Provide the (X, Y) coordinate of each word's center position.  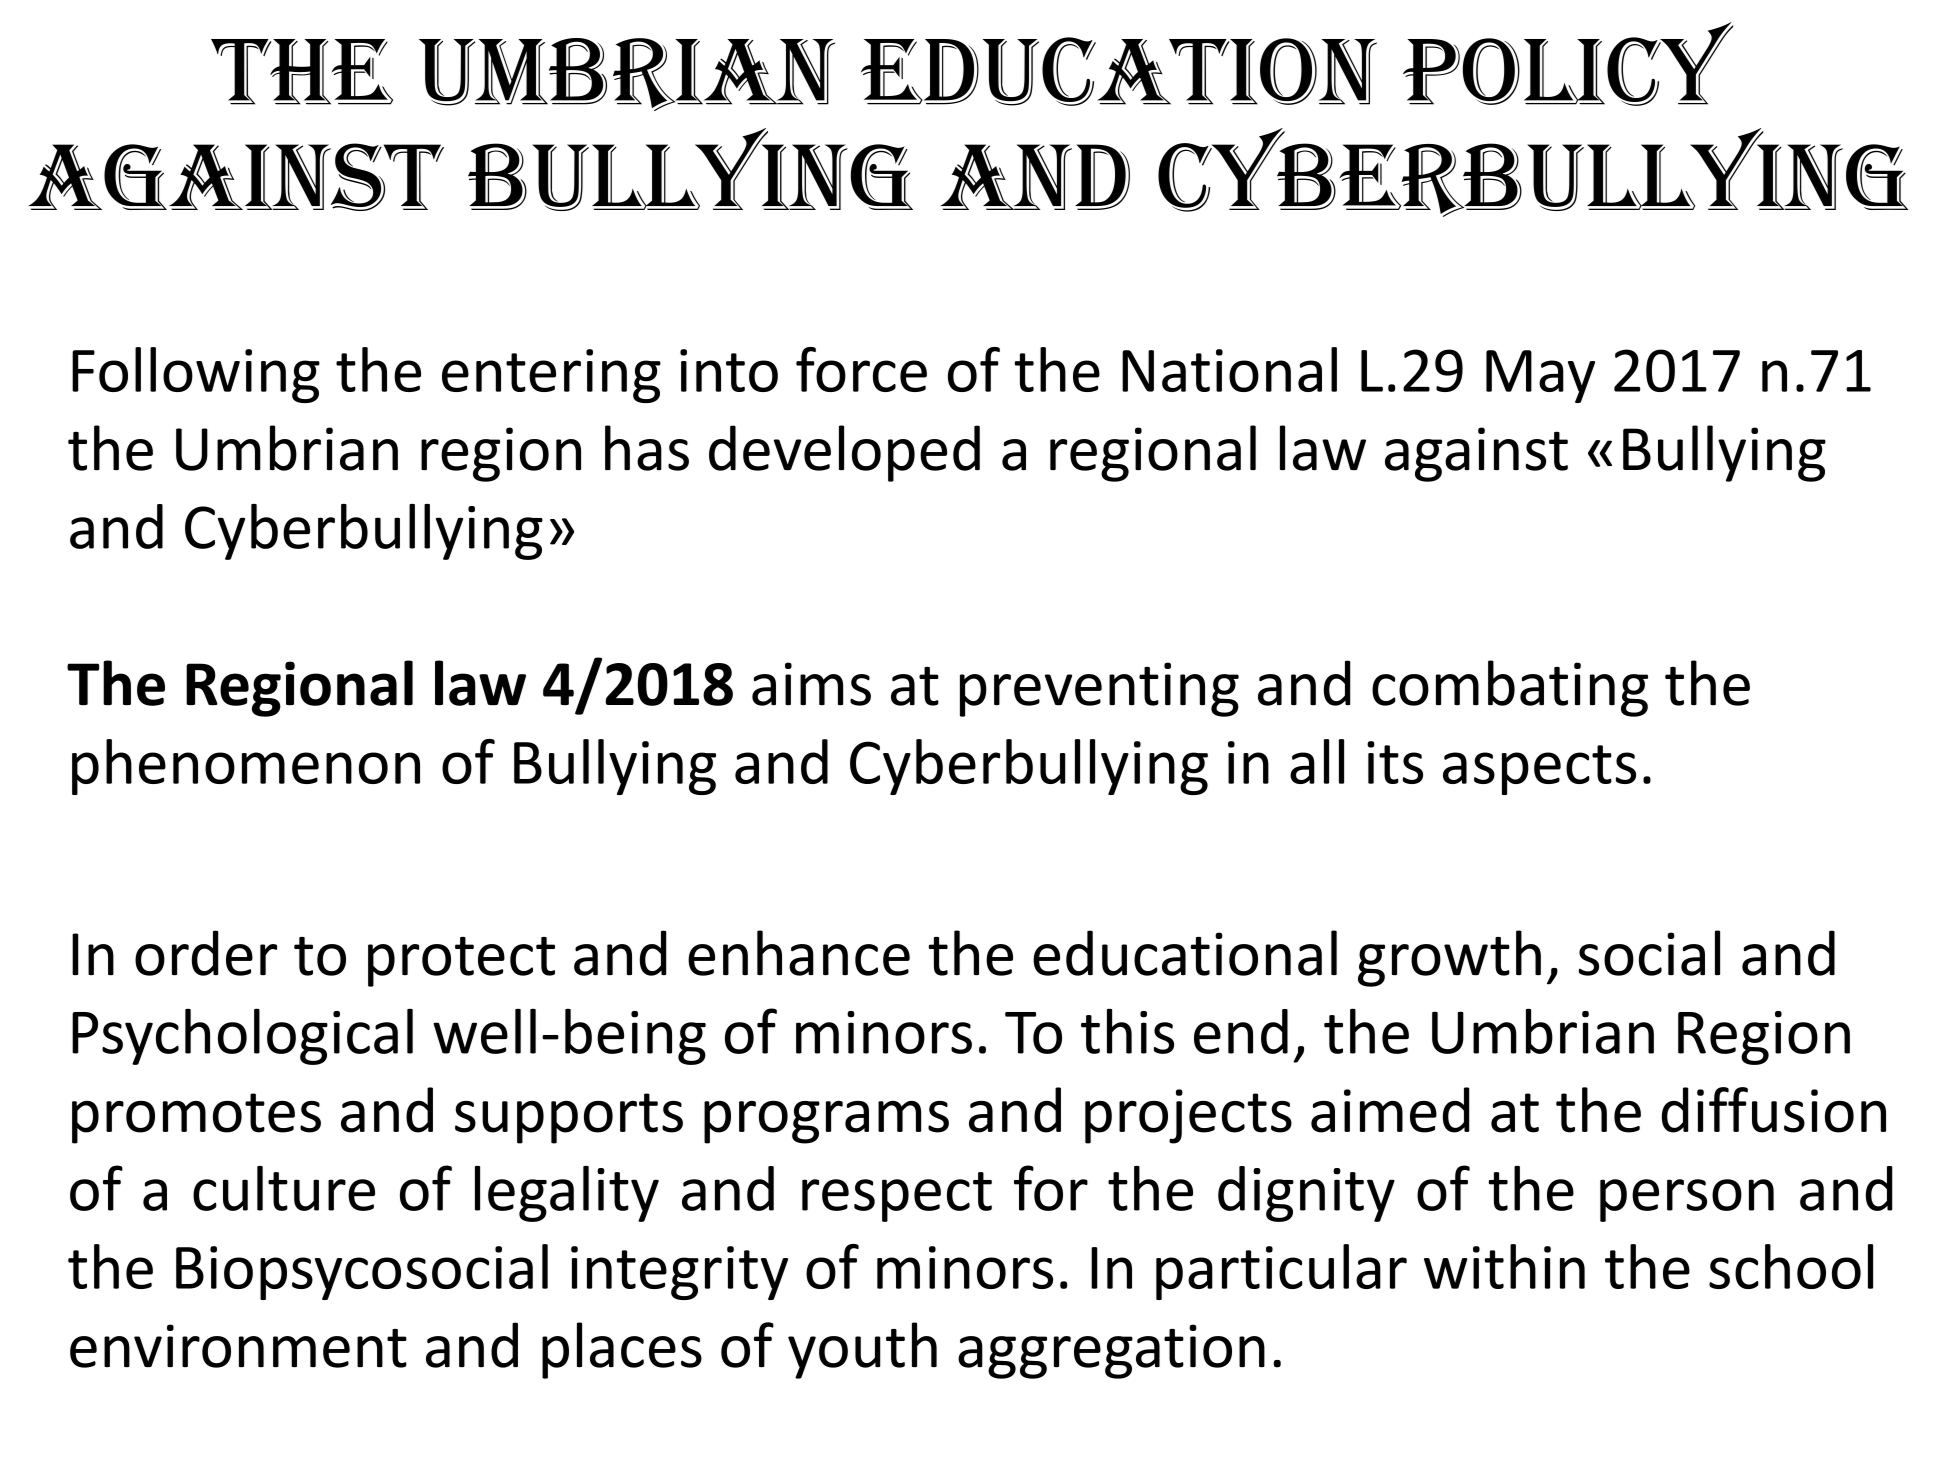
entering (551, 376)
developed (844, 453)
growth (1449, 958)
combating (1510, 688)
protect (461, 962)
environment (238, 1346)
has (647, 448)
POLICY (1568, 64)
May (1540, 376)
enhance (799, 953)
